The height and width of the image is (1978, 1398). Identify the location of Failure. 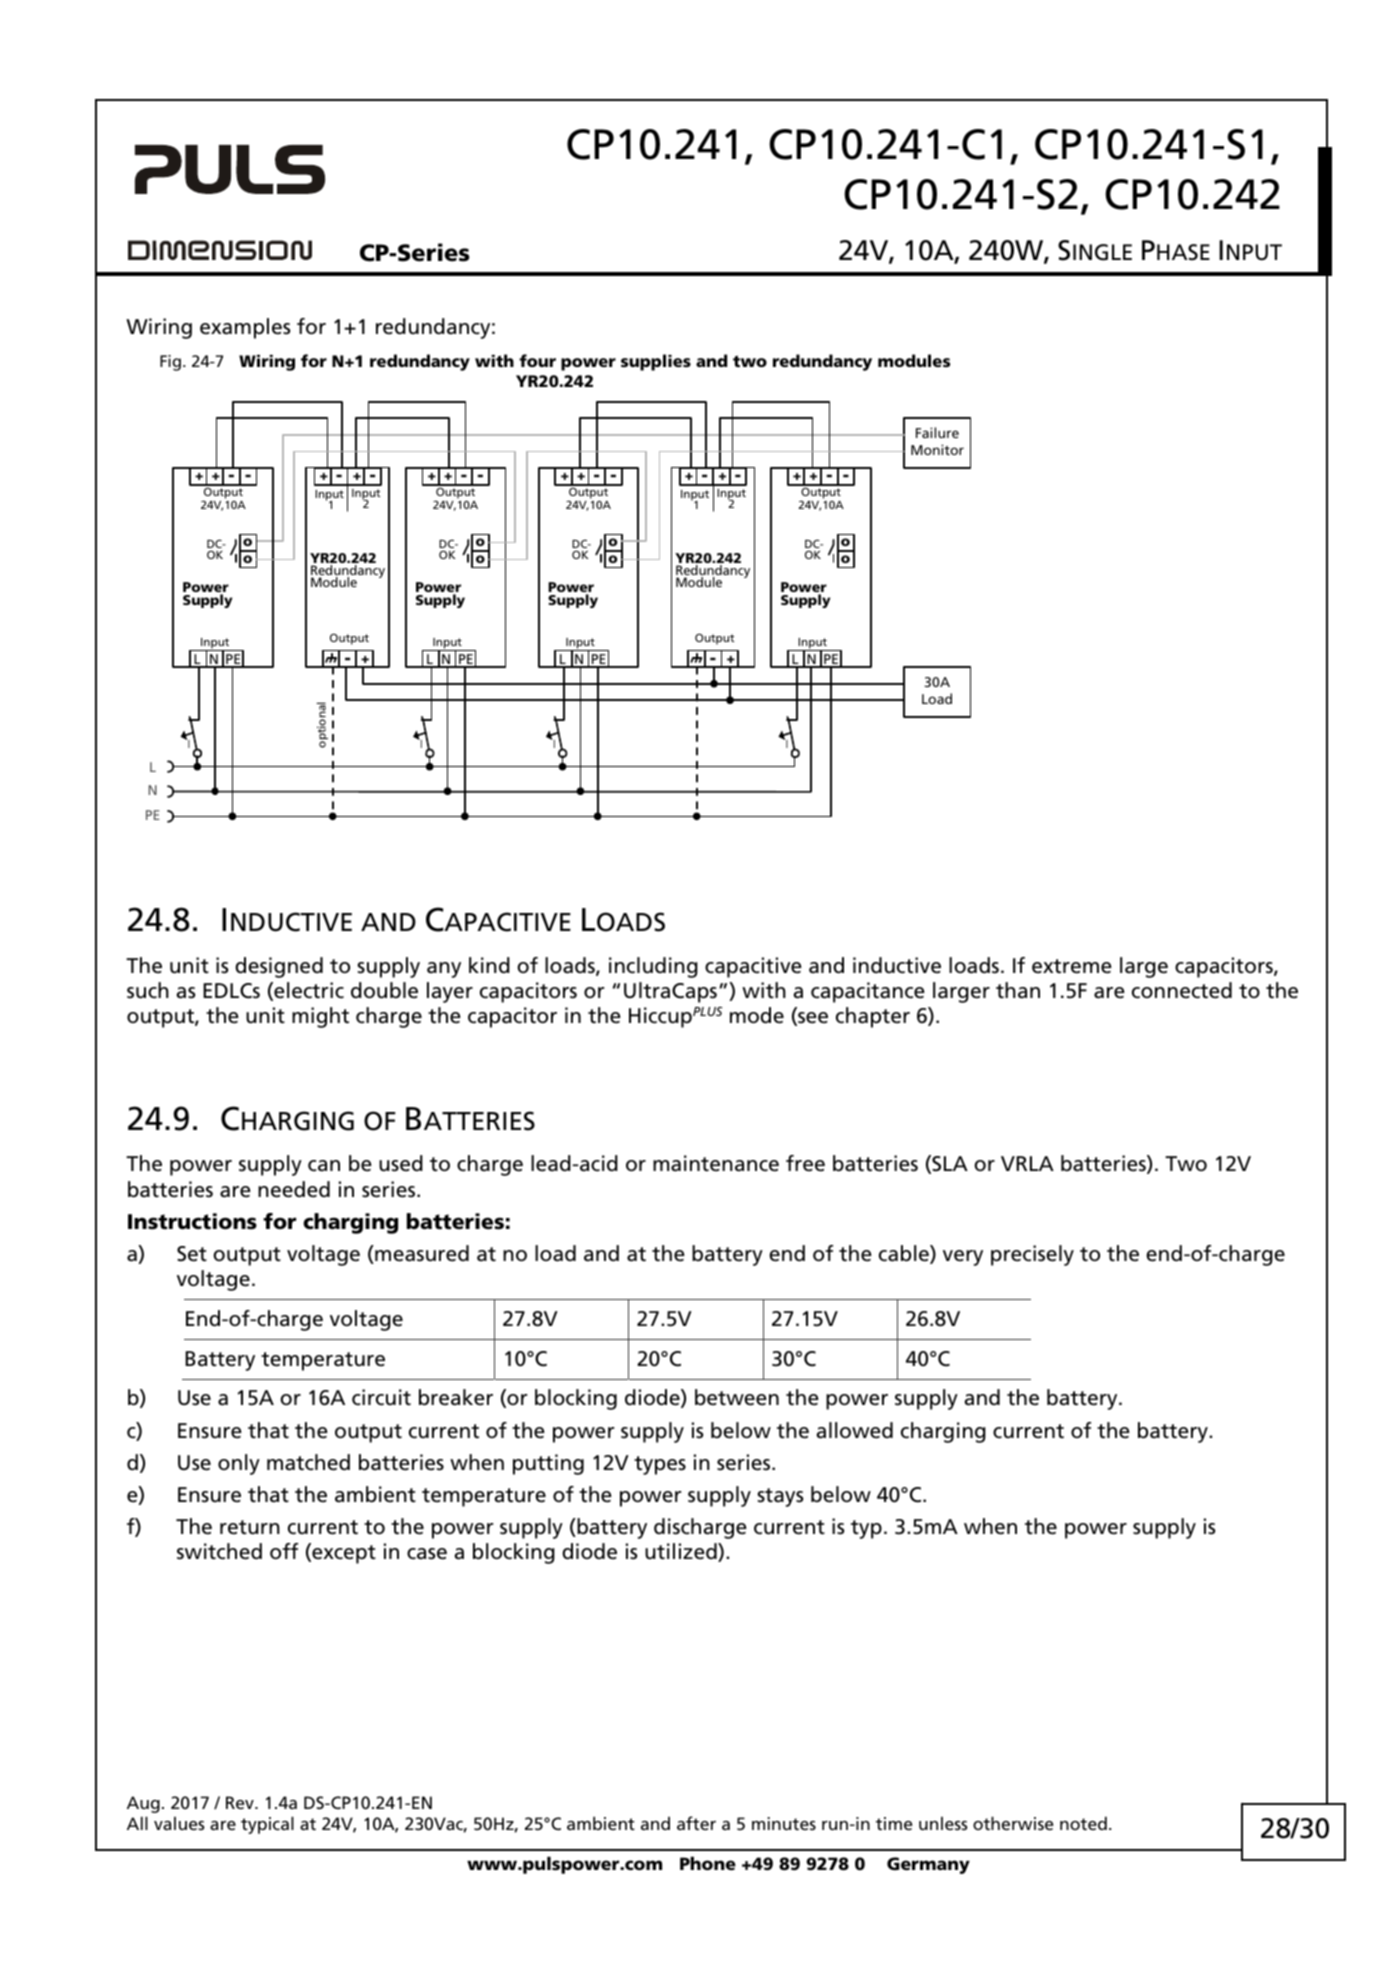
(937, 432).
